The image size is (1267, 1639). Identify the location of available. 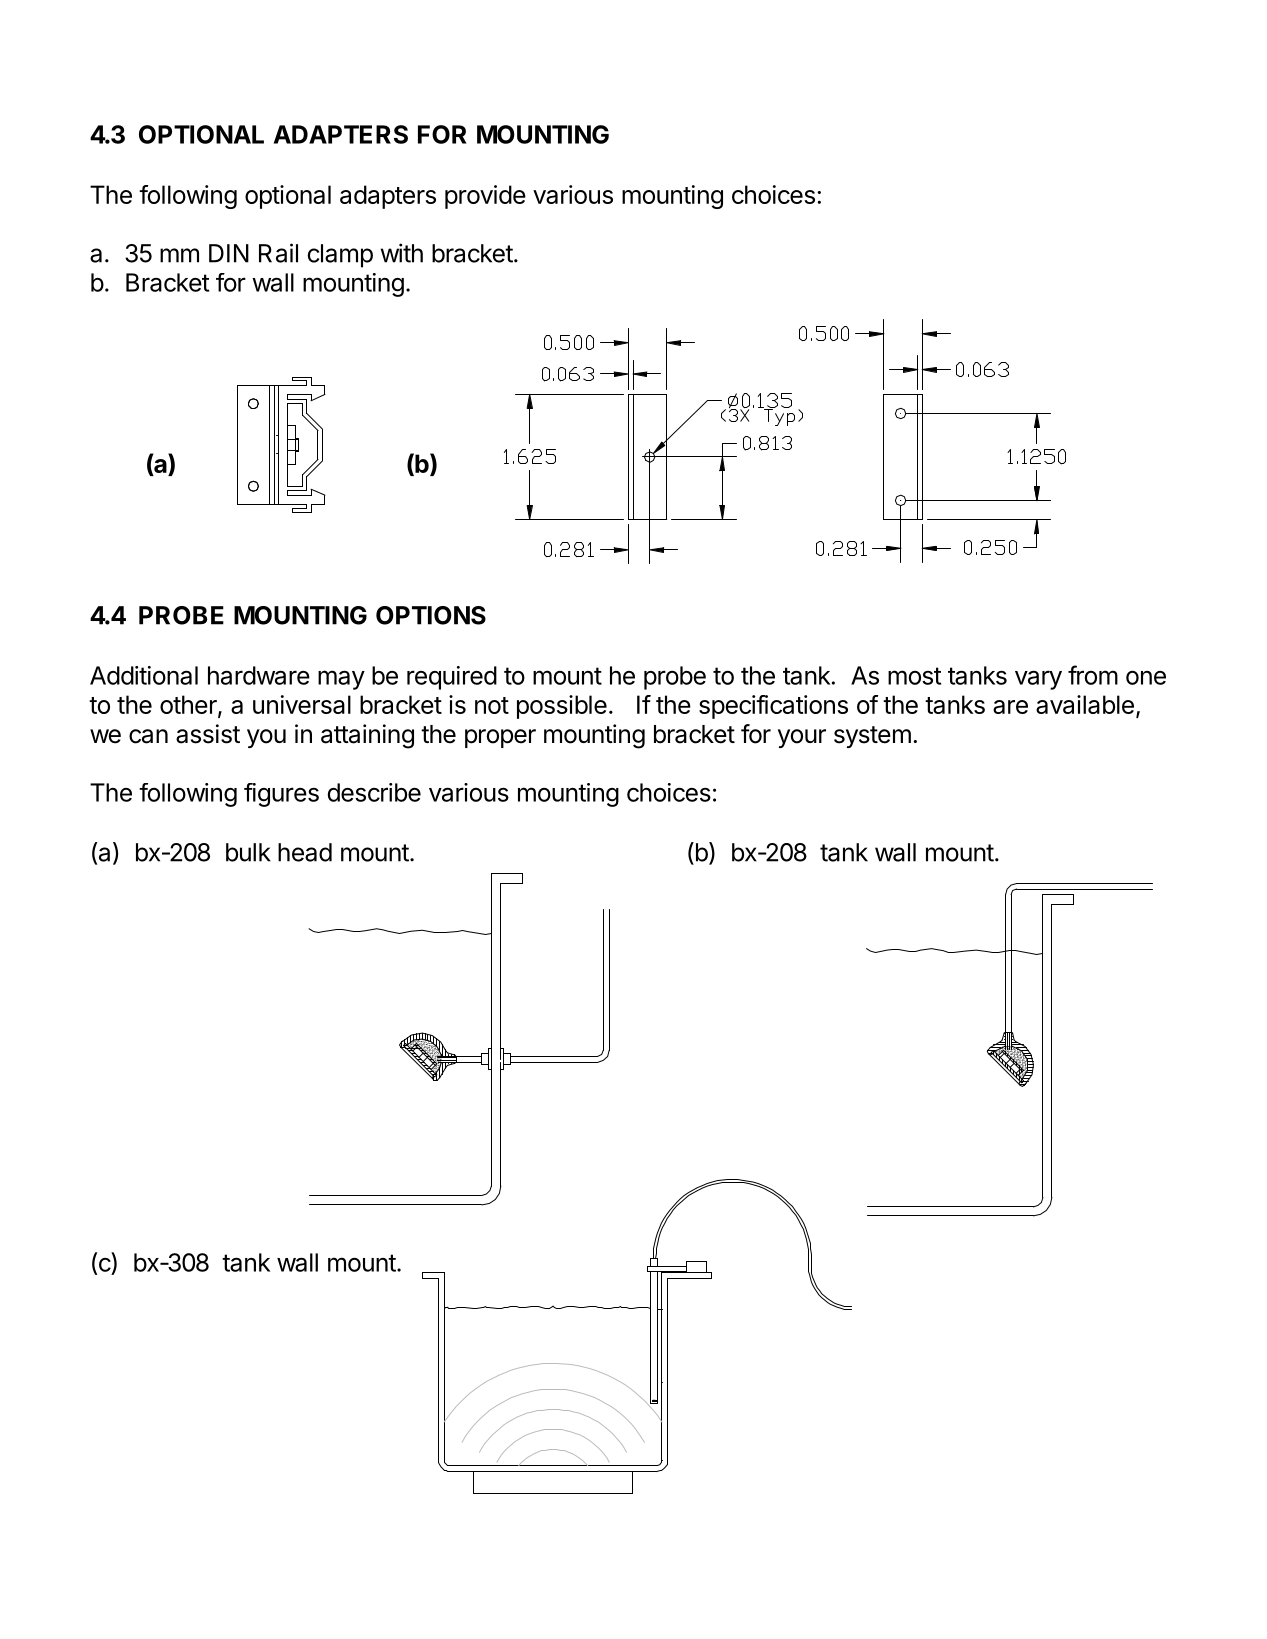
(1085, 704).
